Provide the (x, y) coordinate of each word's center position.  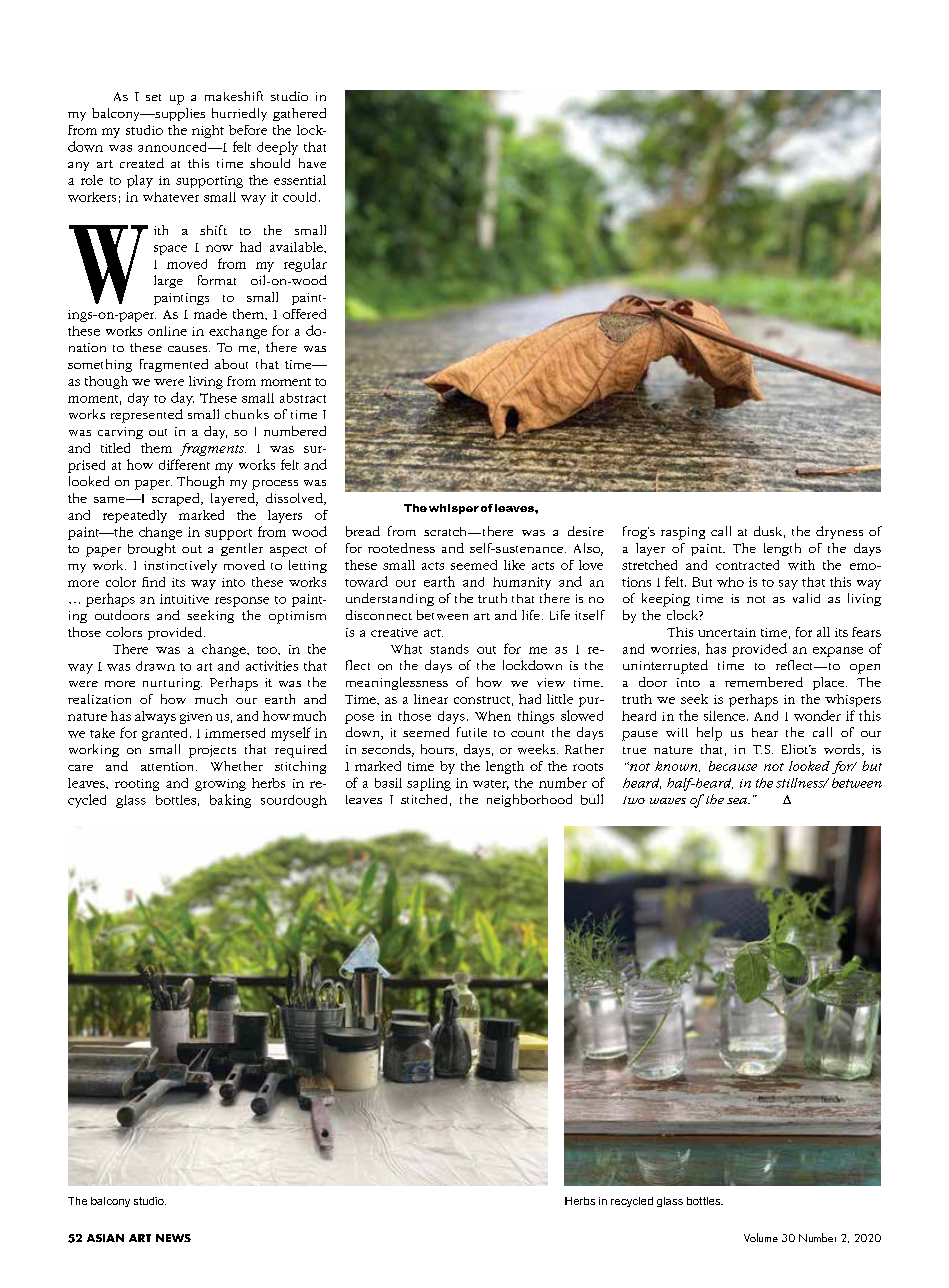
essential (300, 180)
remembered (764, 682)
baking (230, 801)
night (208, 131)
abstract (303, 398)
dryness (839, 532)
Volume (761, 1237)
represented (147, 416)
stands (449, 649)
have (312, 163)
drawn (155, 666)
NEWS (173, 1238)
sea (738, 801)
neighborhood (529, 800)
